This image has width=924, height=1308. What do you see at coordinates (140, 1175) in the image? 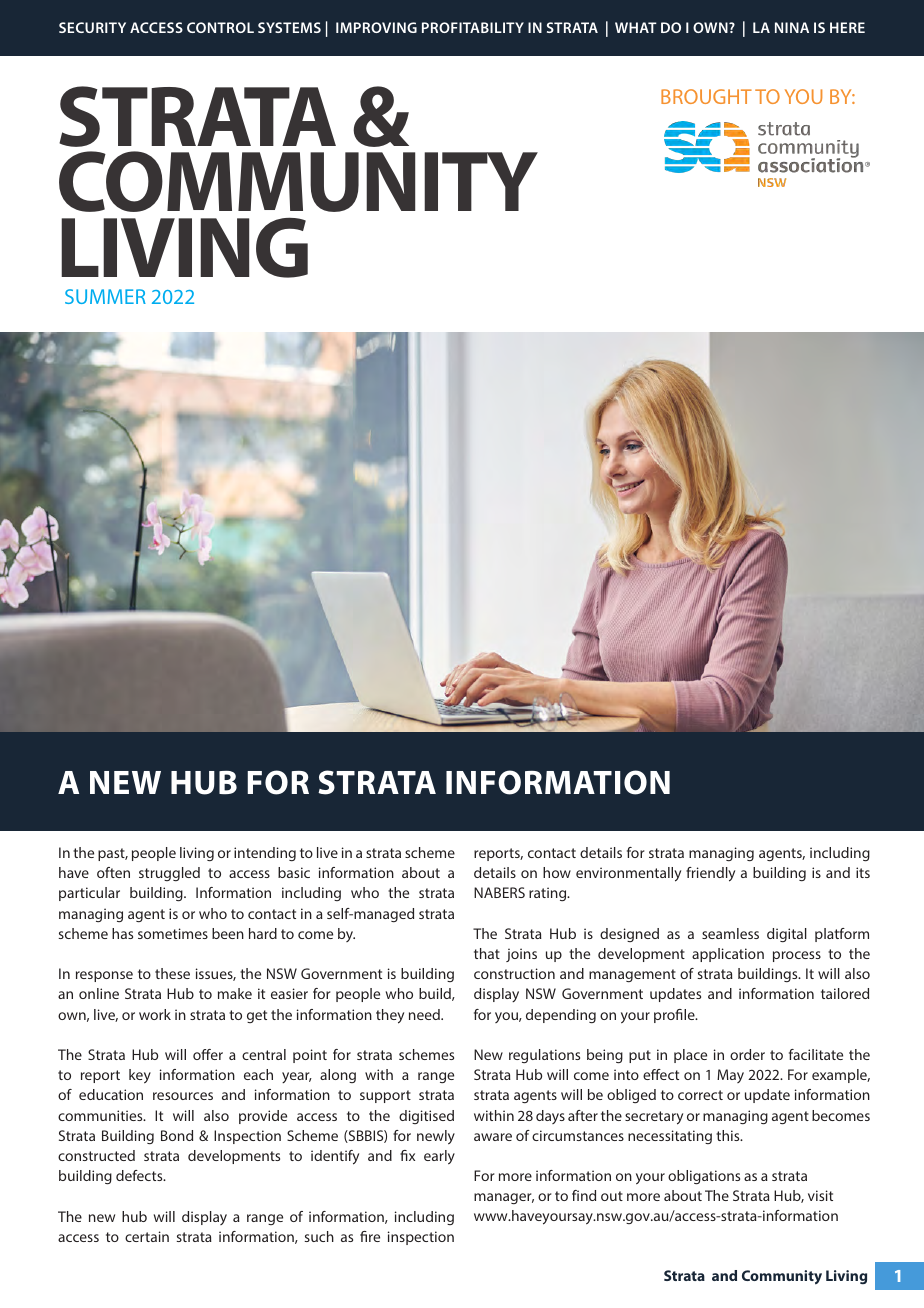
I see `defects` at bounding box center [140, 1175].
